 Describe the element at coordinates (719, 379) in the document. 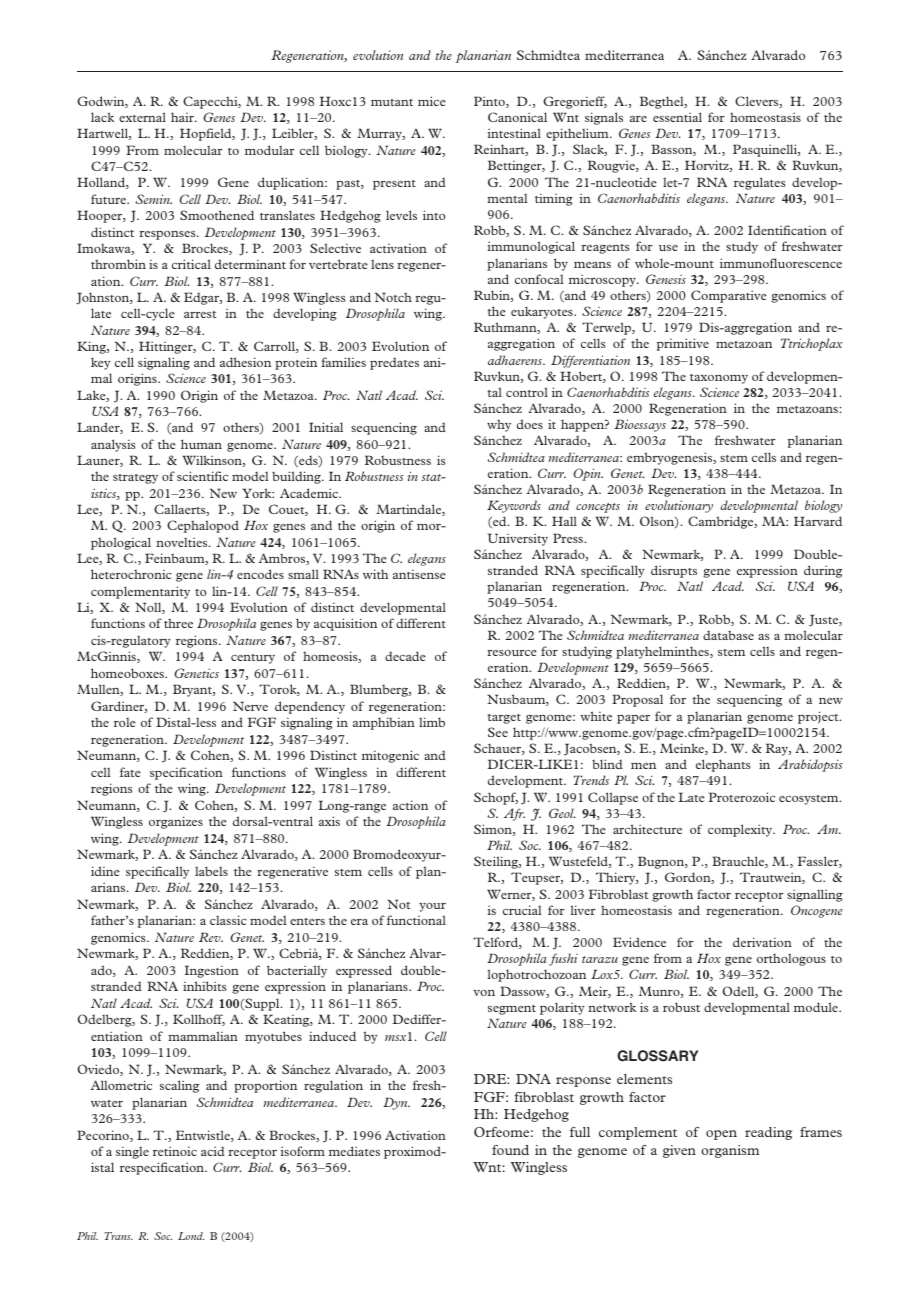

I see `taxonomy` at that location.
